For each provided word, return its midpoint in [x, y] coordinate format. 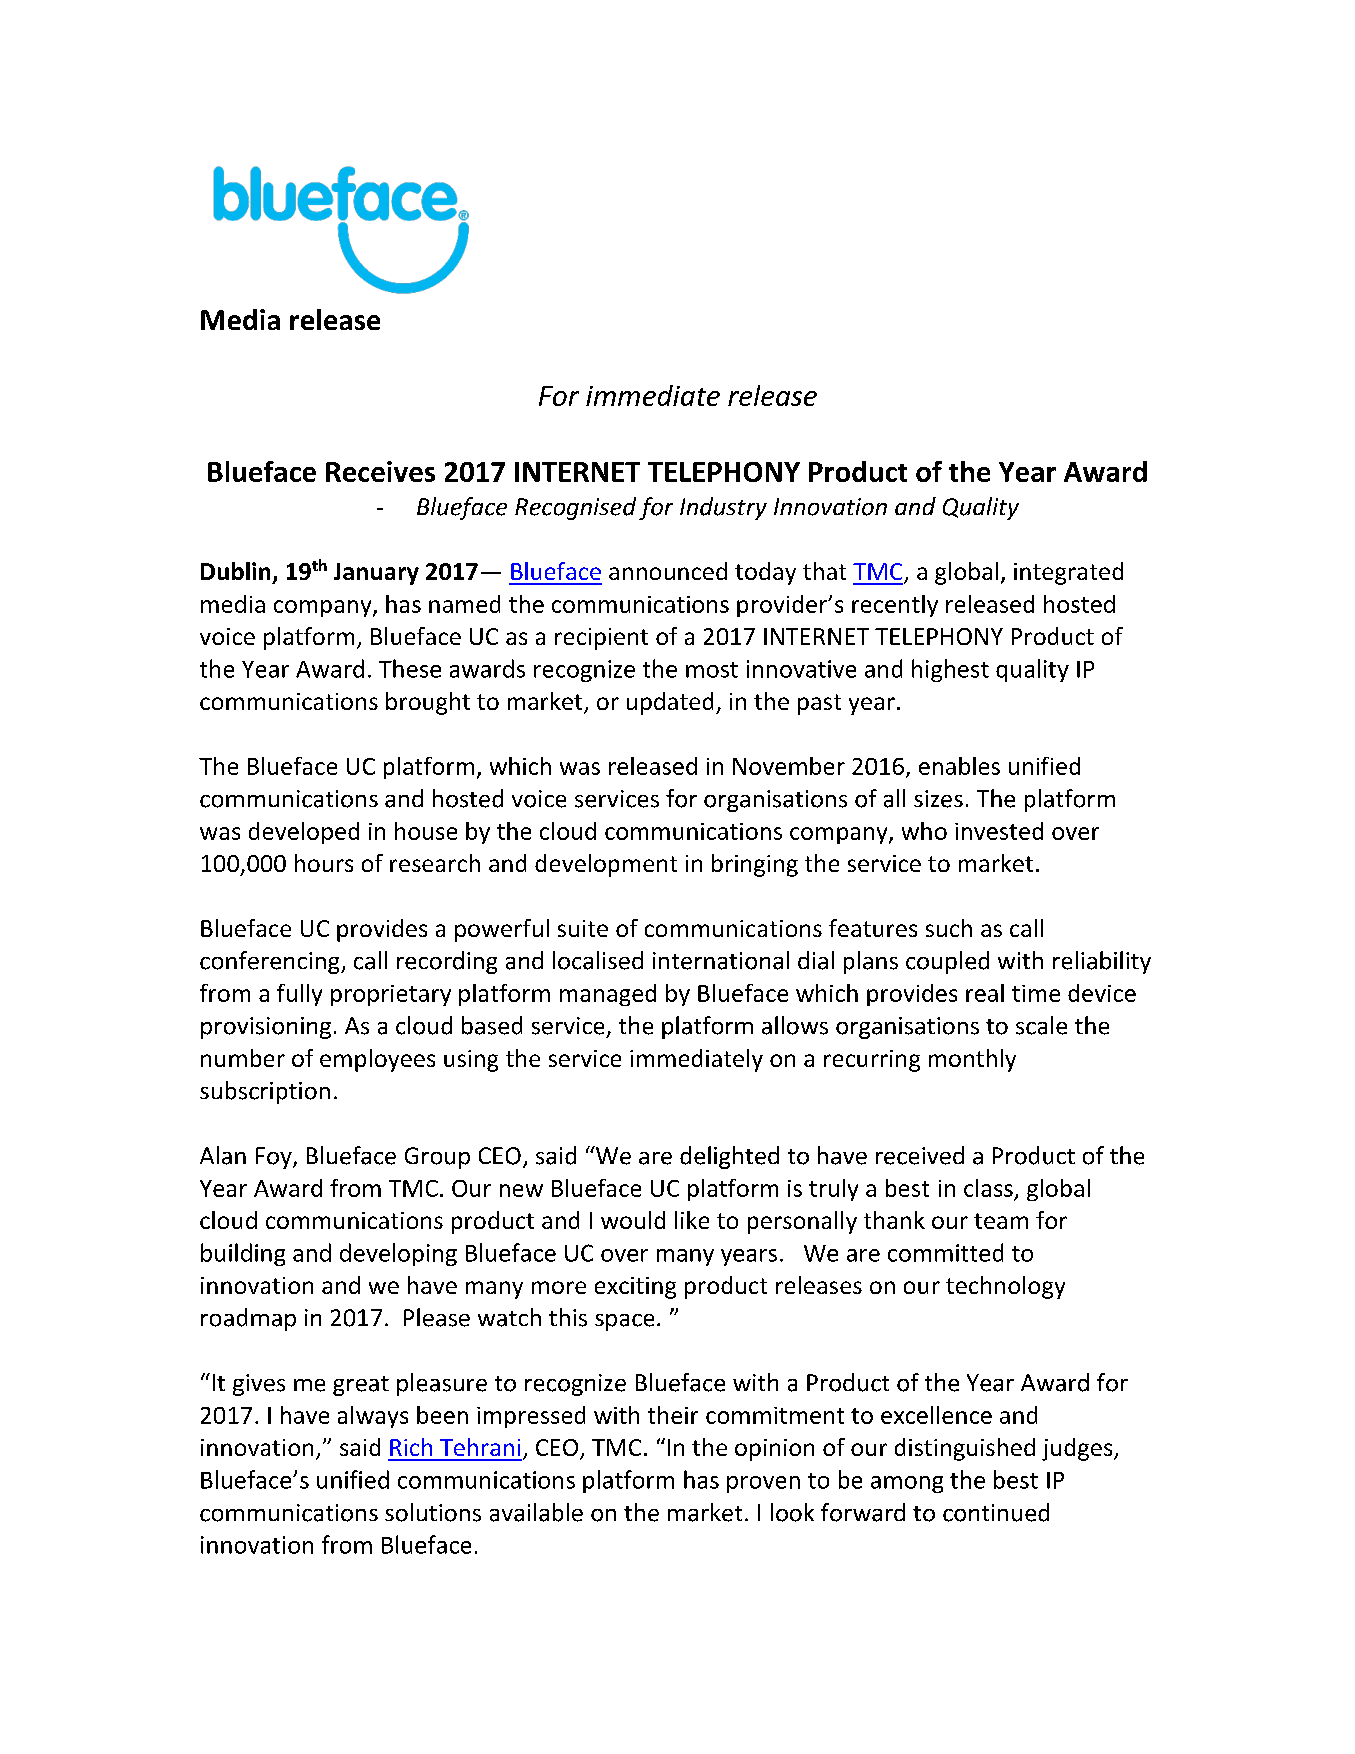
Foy [275, 1158]
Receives [380, 471]
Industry [723, 508]
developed [304, 833]
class [988, 1188]
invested [999, 831]
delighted [729, 1157]
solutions [433, 1512]
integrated [1068, 573]
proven [763, 1484]
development [606, 865]
